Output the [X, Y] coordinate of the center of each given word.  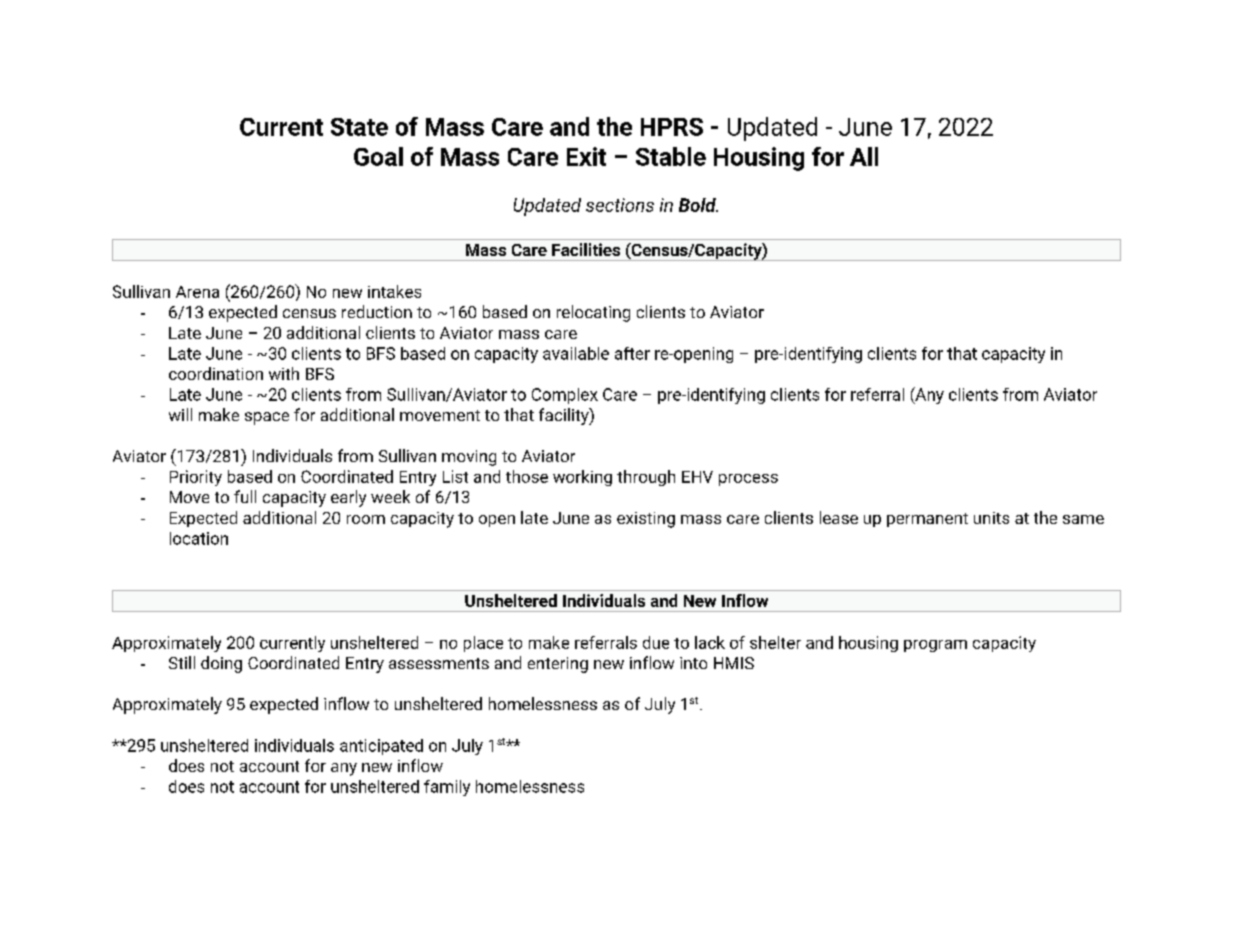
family [447, 788]
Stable [671, 156]
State [359, 127]
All [864, 156]
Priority [196, 478]
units [991, 518]
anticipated [381, 747]
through [646, 478]
